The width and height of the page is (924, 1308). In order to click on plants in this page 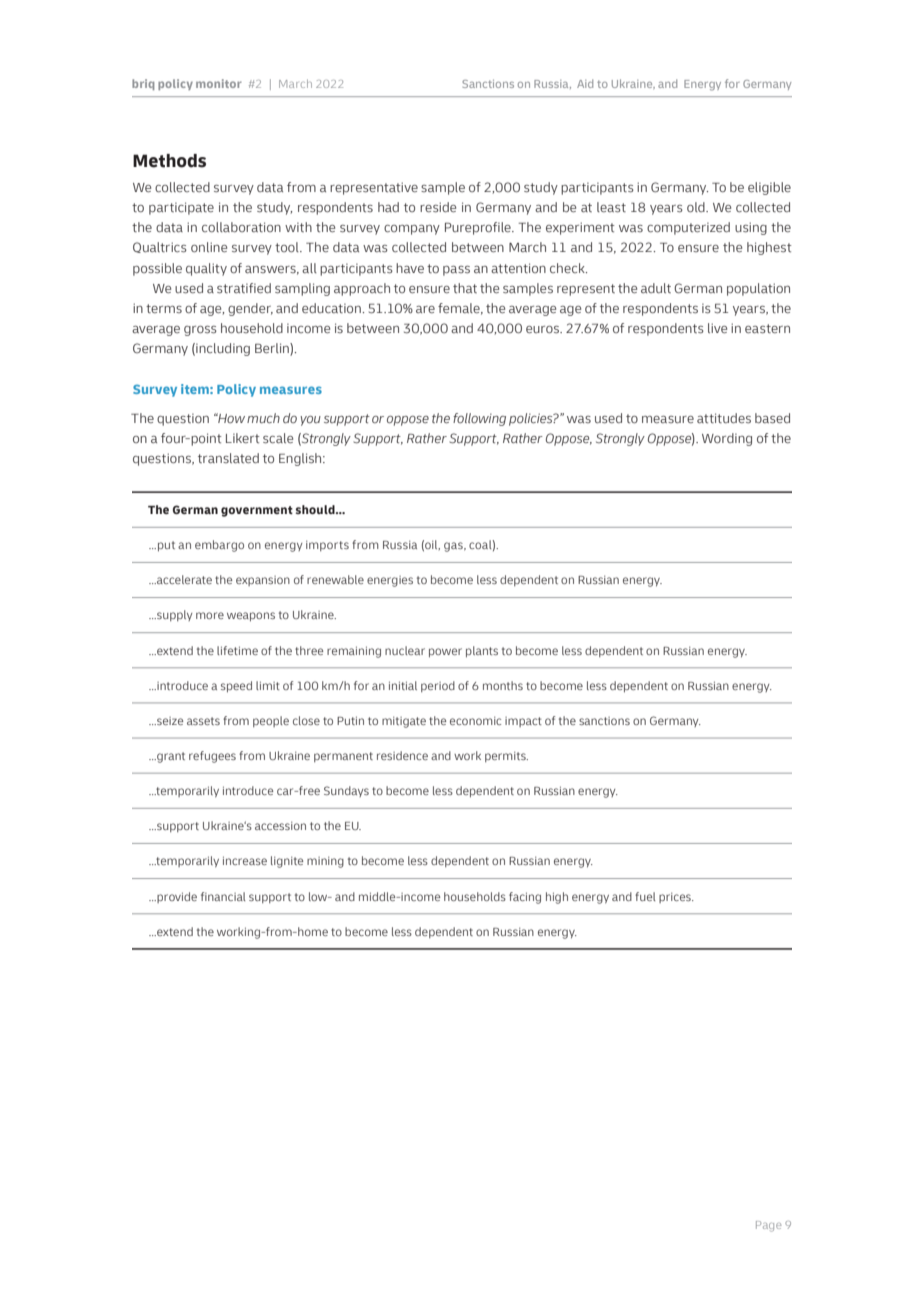, I will do `click(482, 652)`.
